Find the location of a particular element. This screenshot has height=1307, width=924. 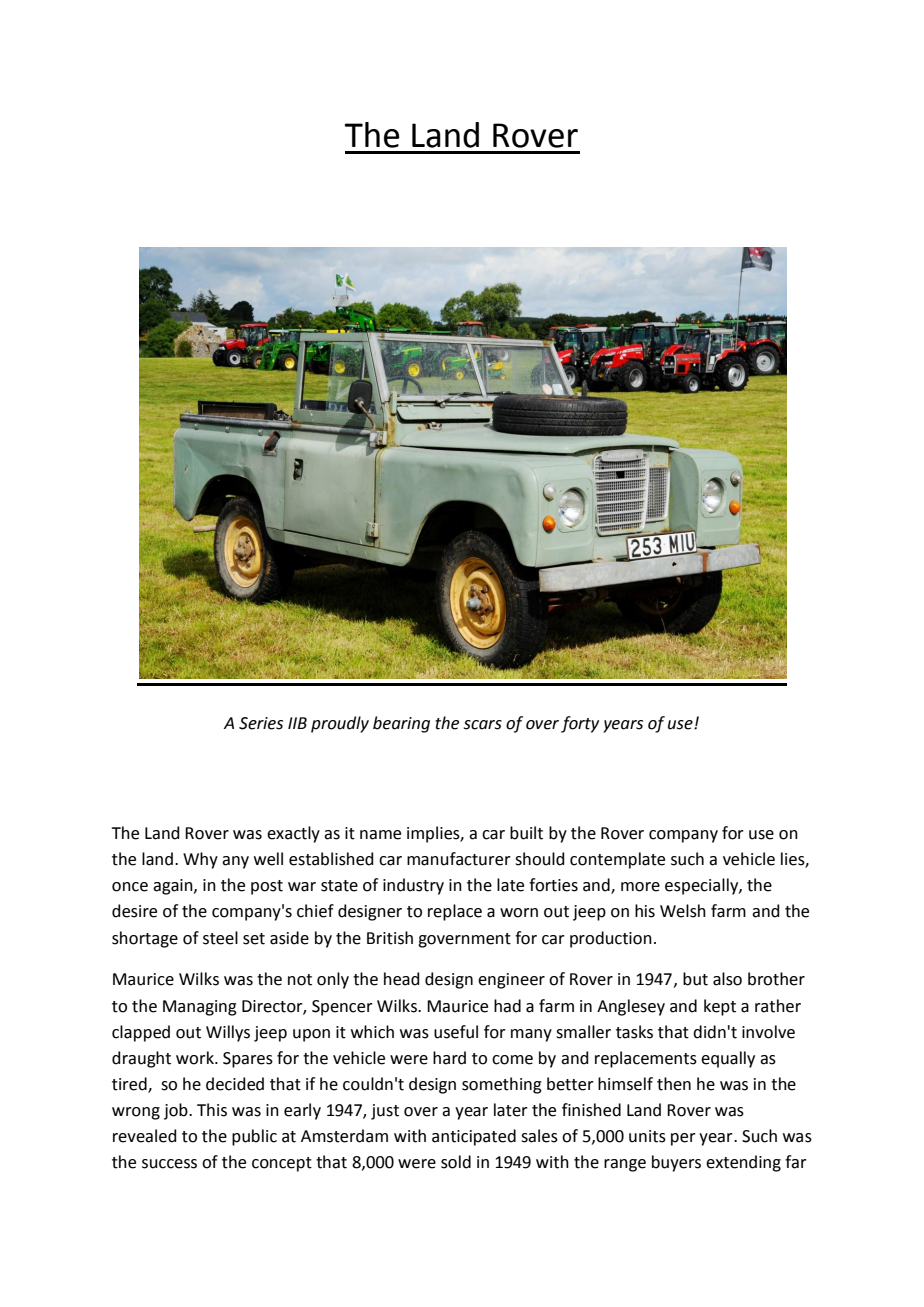

scars is located at coordinates (483, 725).
